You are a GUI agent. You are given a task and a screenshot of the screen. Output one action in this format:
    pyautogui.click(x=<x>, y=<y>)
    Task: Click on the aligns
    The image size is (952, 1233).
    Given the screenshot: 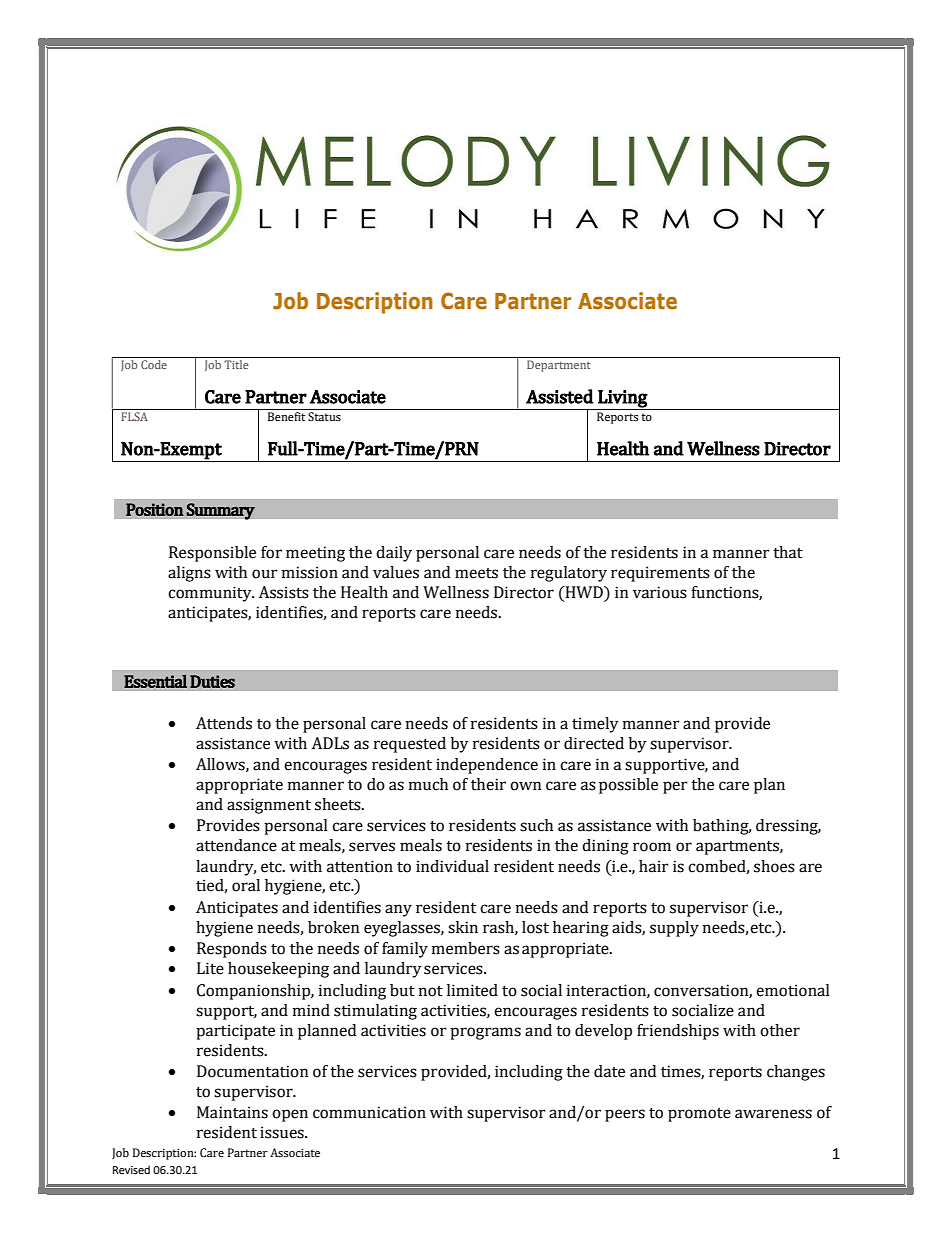 What is the action you would take?
    pyautogui.click(x=189, y=574)
